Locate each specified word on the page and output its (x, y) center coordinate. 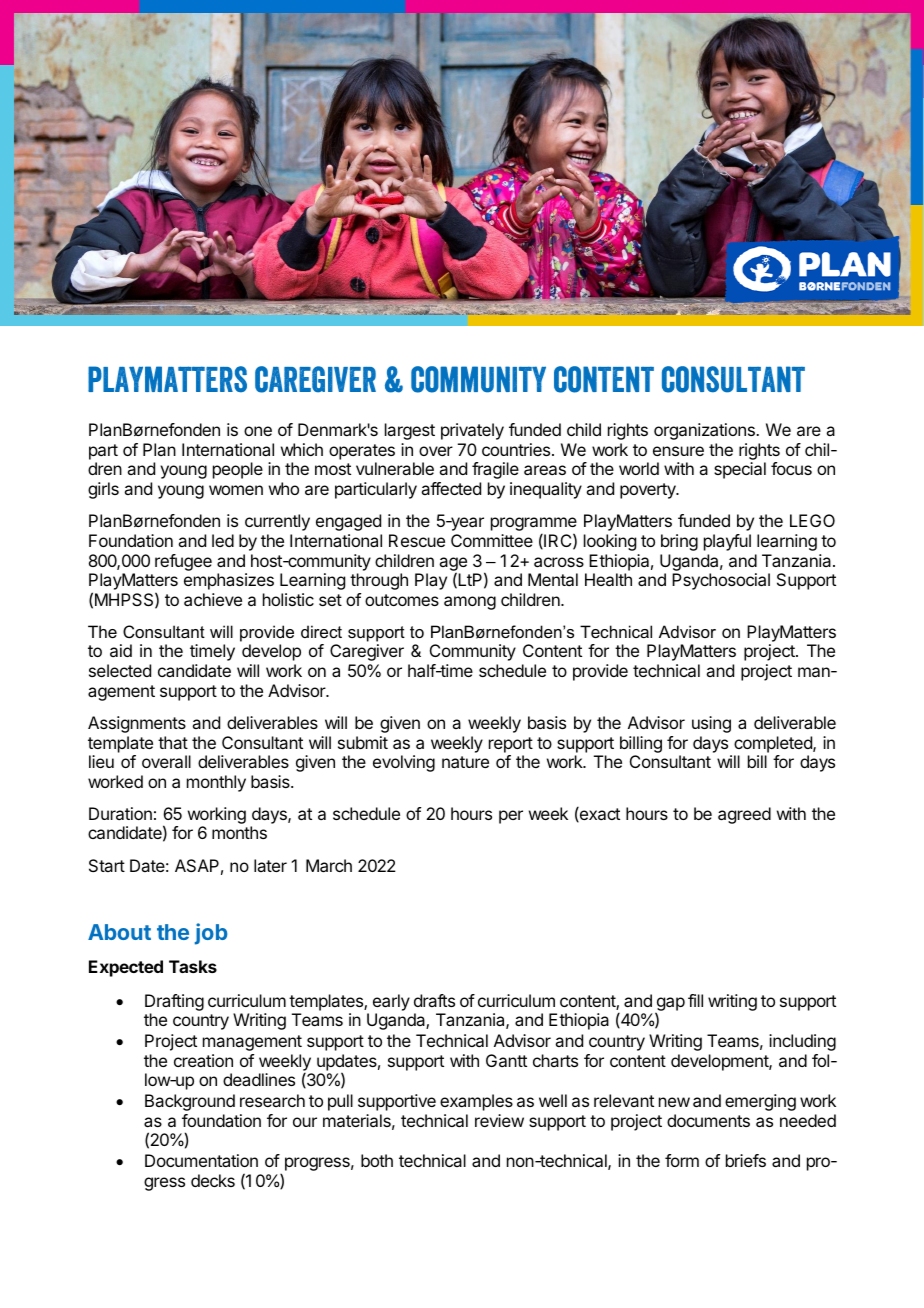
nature (465, 762)
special (740, 470)
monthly (216, 783)
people (238, 470)
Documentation (201, 1160)
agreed (744, 815)
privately (472, 431)
